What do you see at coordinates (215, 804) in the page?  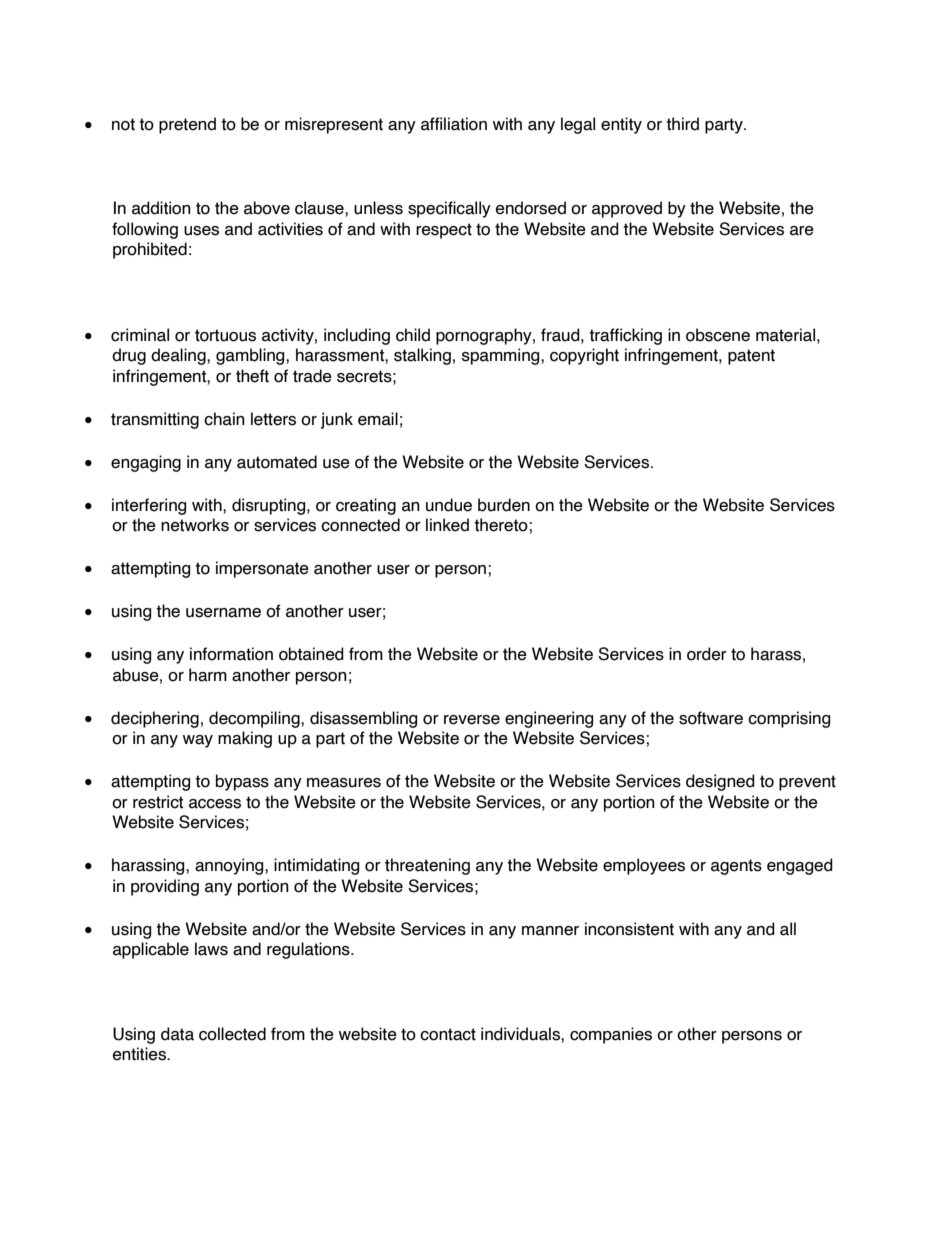 I see `access` at bounding box center [215, 804].
